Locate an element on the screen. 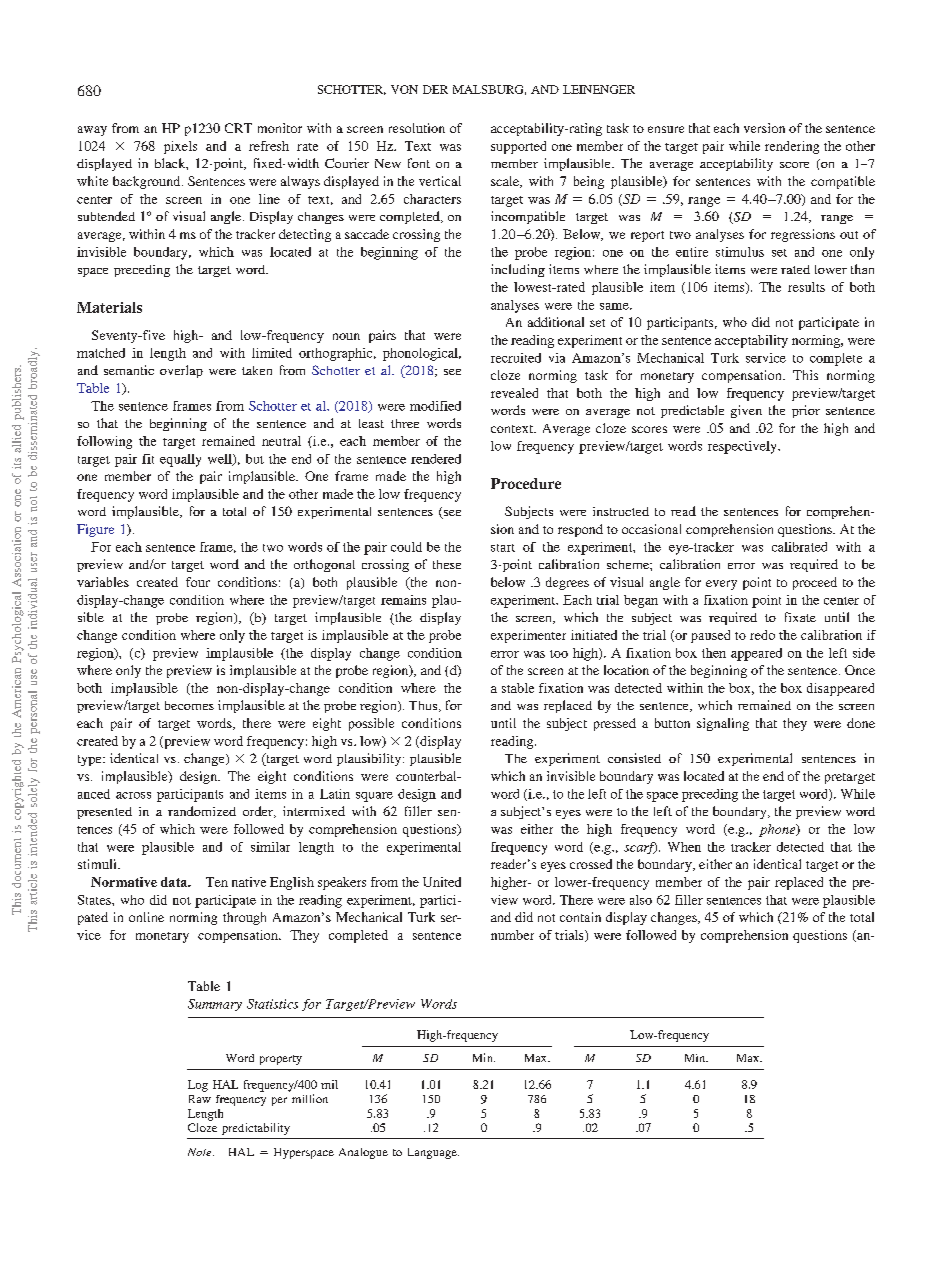 The width and height of the screenshot is (952, 1270). Analogue is located at coordinates (363, 1153).
